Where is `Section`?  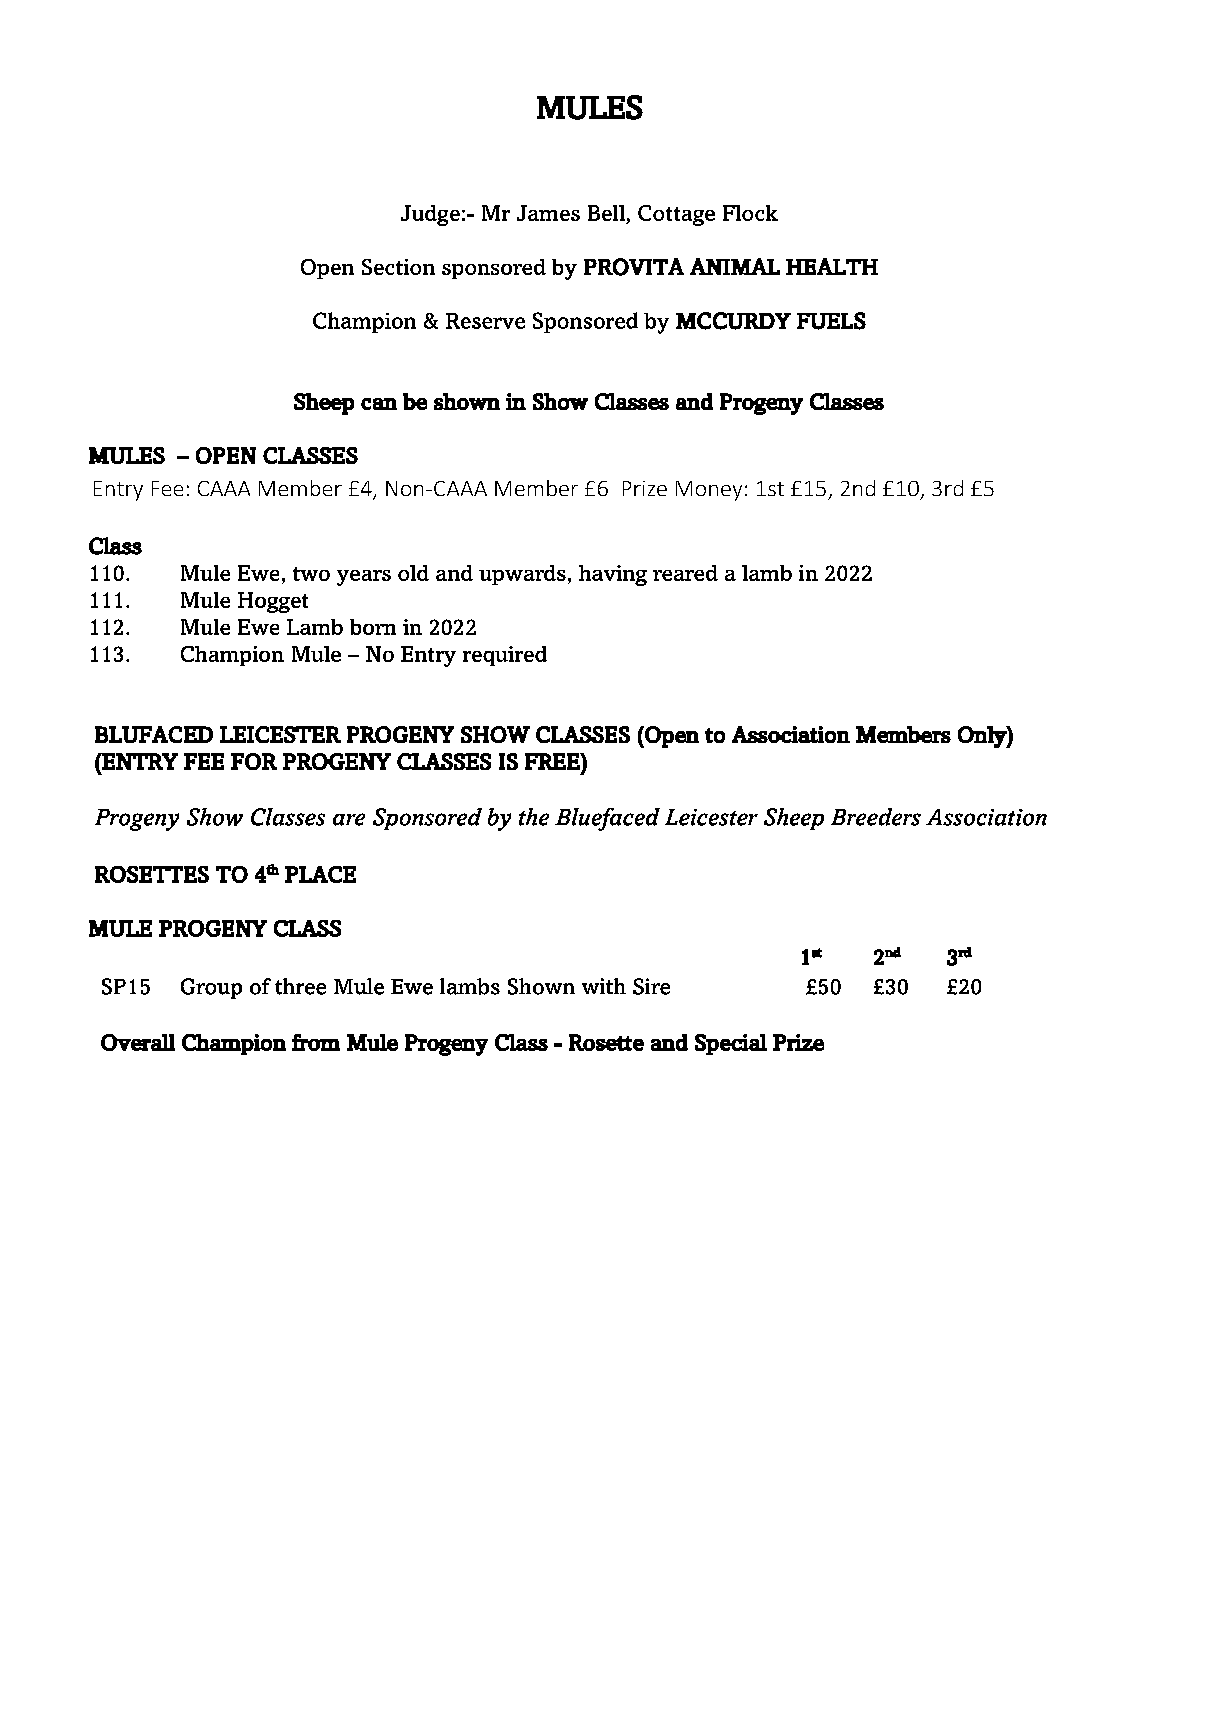
Section is located at coordinates (398, 267).
